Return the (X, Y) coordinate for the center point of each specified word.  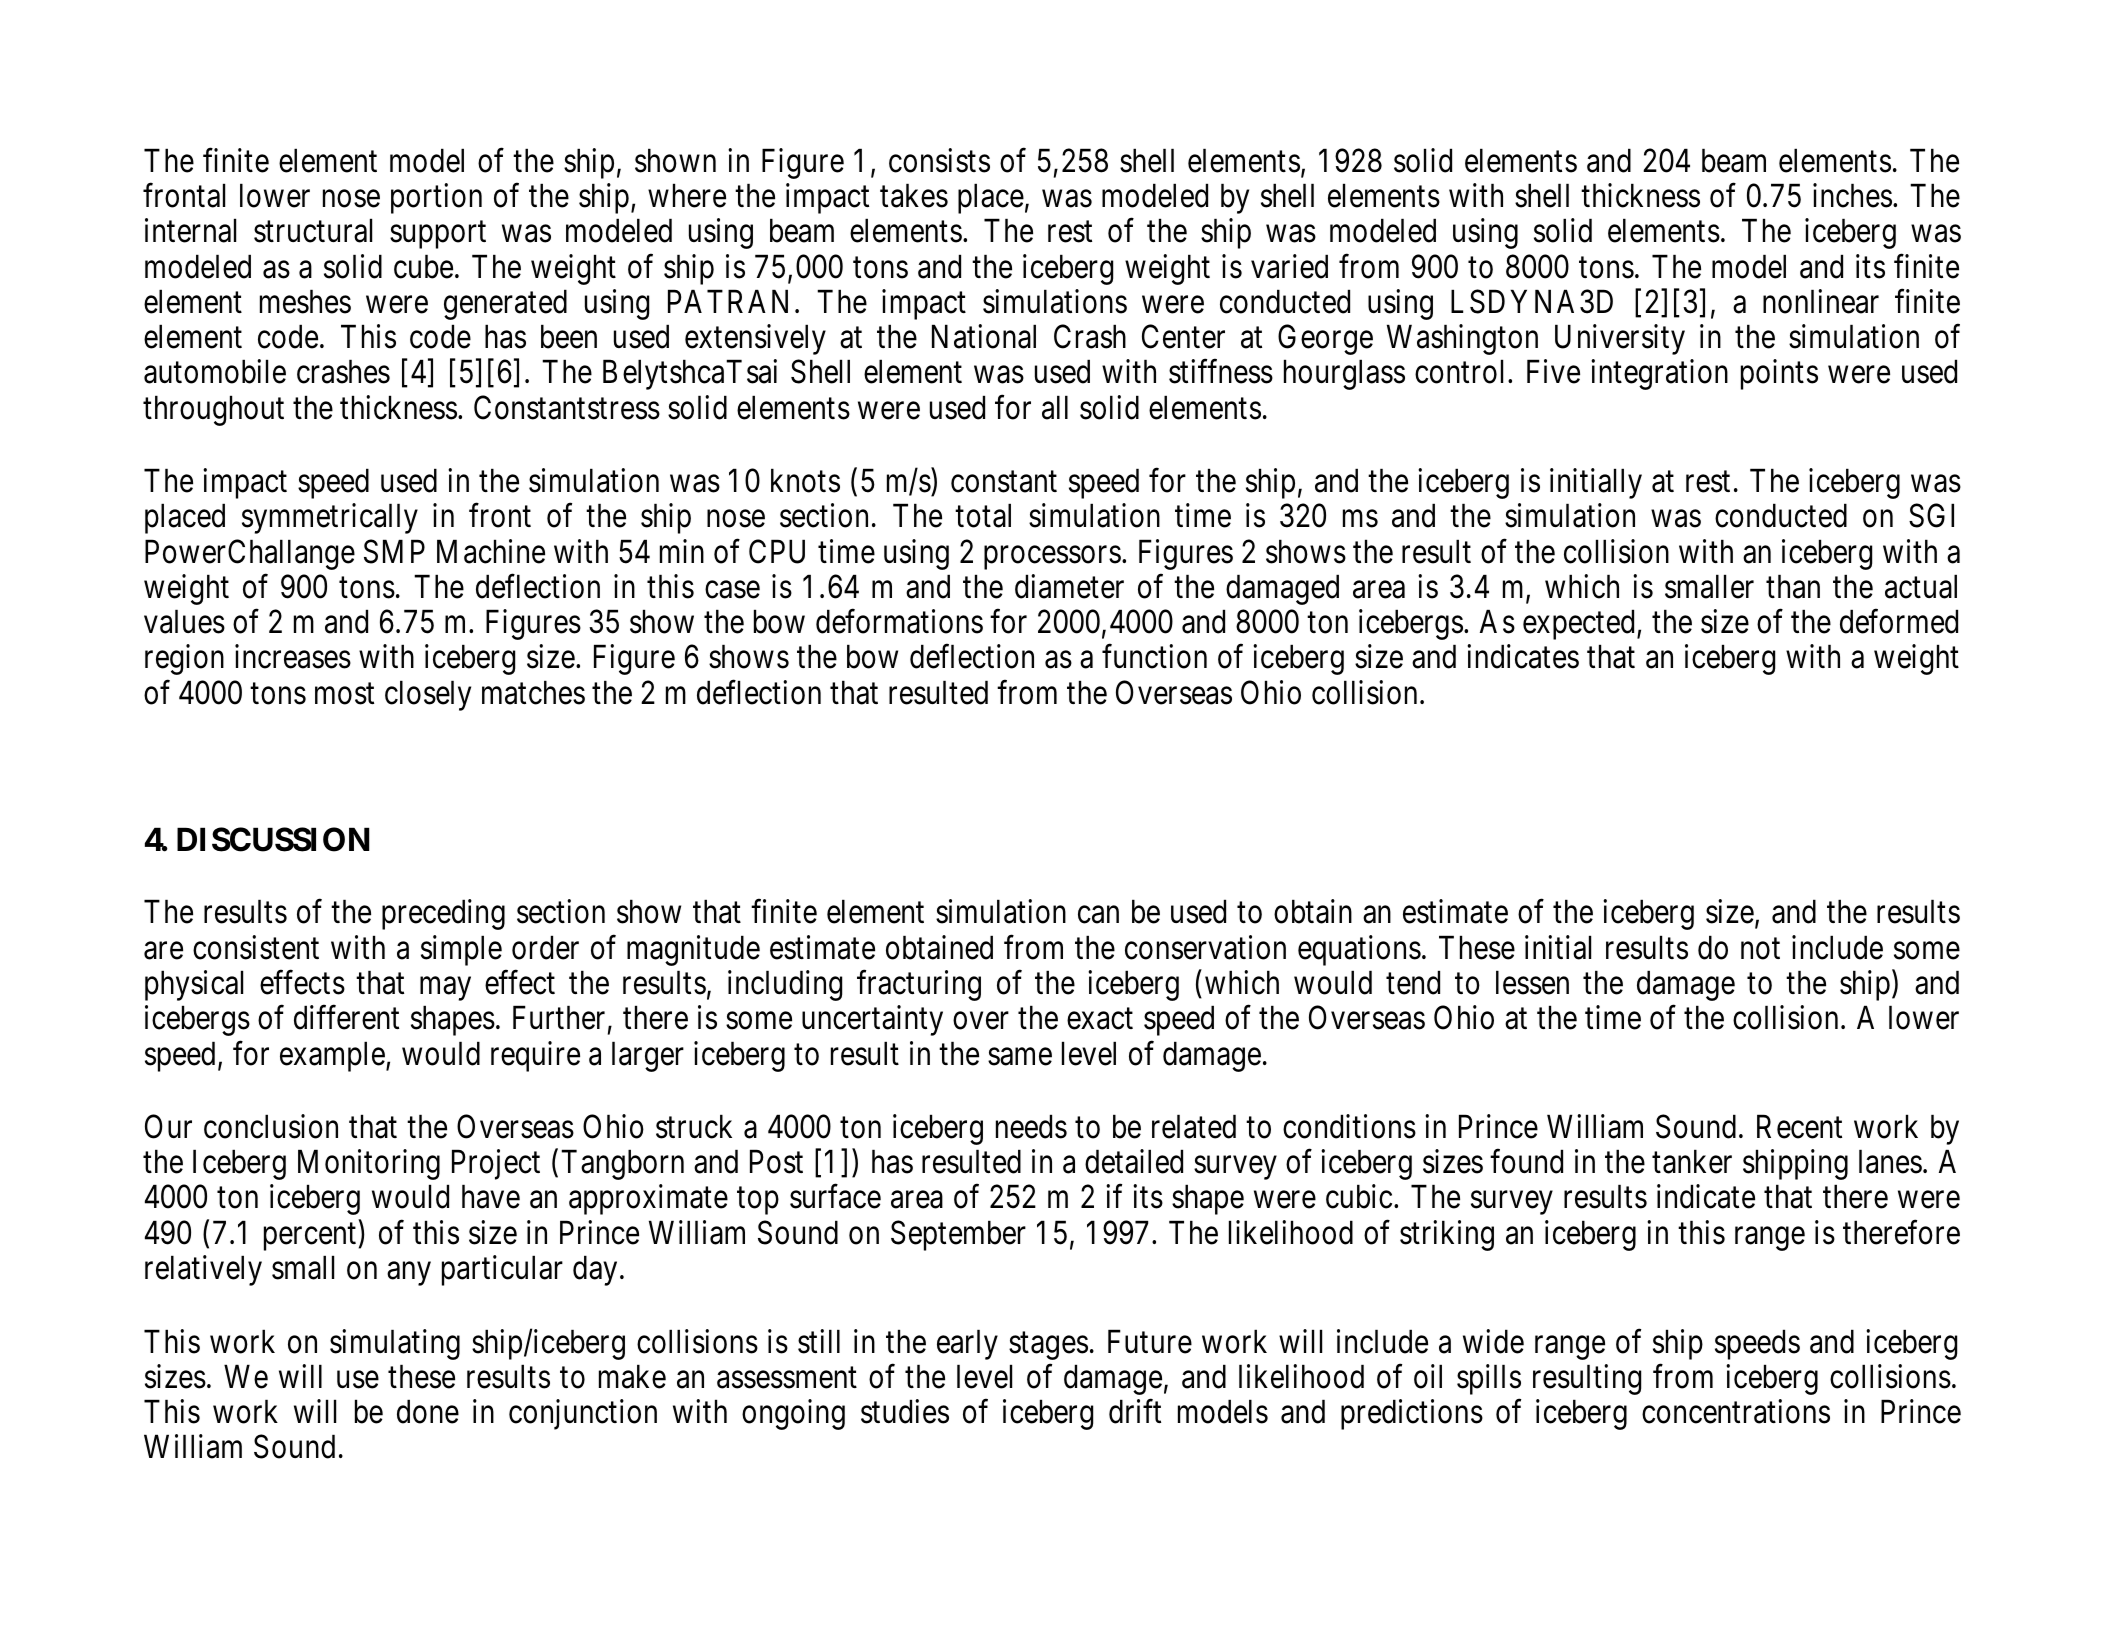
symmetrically (330, 519)
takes (914, 195)
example (333, 1056)
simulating (395, 1344)
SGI (1931, 516)
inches (1852, 195)
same (1020, 1057)
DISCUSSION (273, 839)
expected (1580, 625)
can (1098, 915)
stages (1048, 1346)
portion (436, 198)
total (983, 516)
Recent (1799, 1127)
